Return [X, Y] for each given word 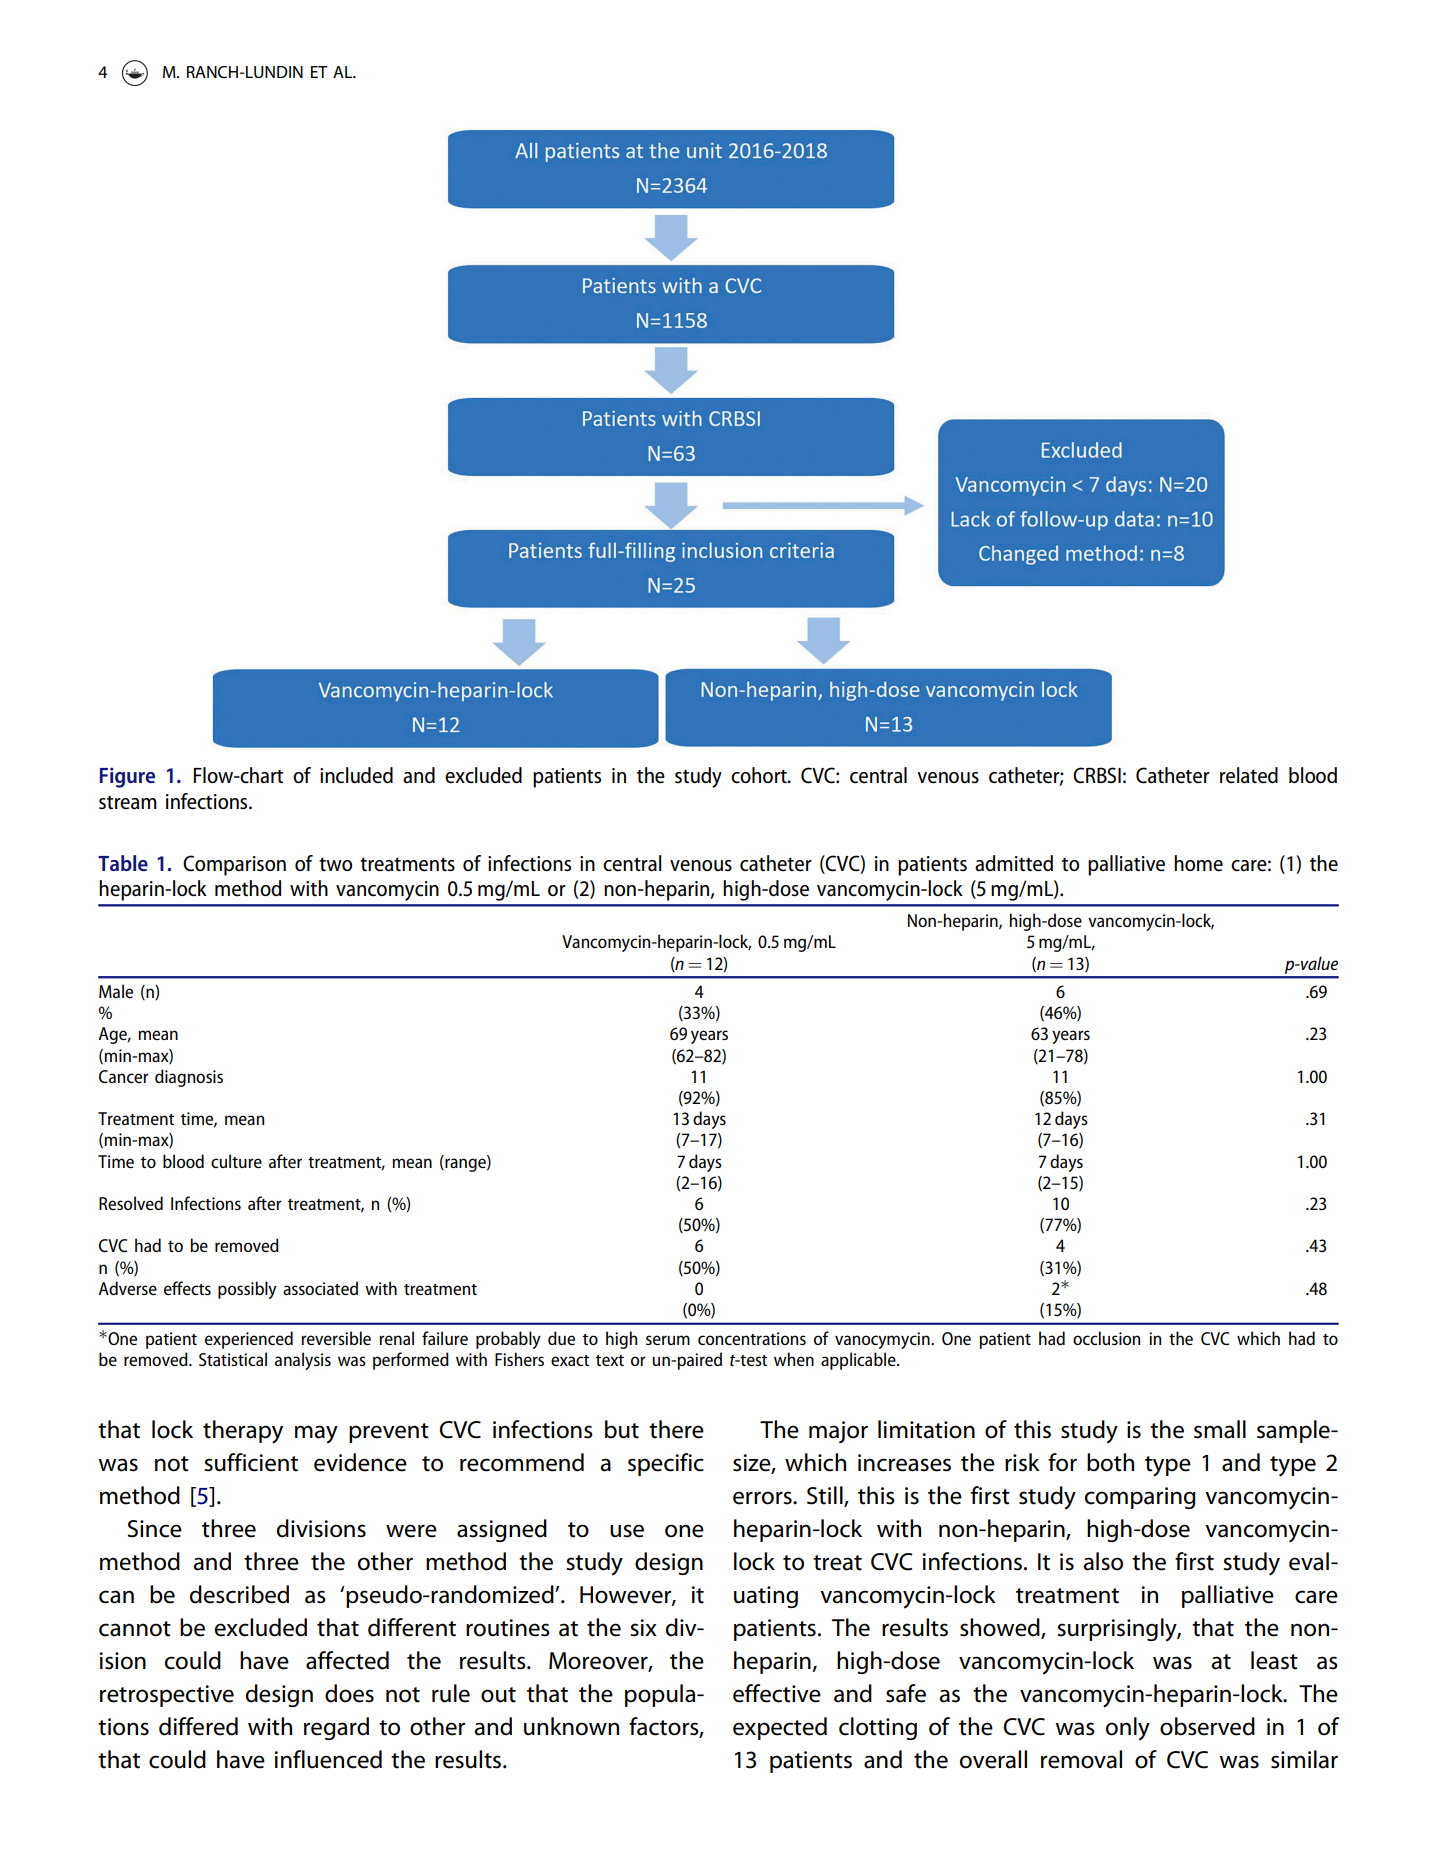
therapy [243, 1432]
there [676, 1429]
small [1220, 1429]
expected [780, 1728]
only [1128, 1729]
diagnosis [189, 1078]
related [1249, 775]
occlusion [1106, 1338]
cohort [760, 775]
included [356, 775]
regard [336, 1728]
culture [236, 1161]
